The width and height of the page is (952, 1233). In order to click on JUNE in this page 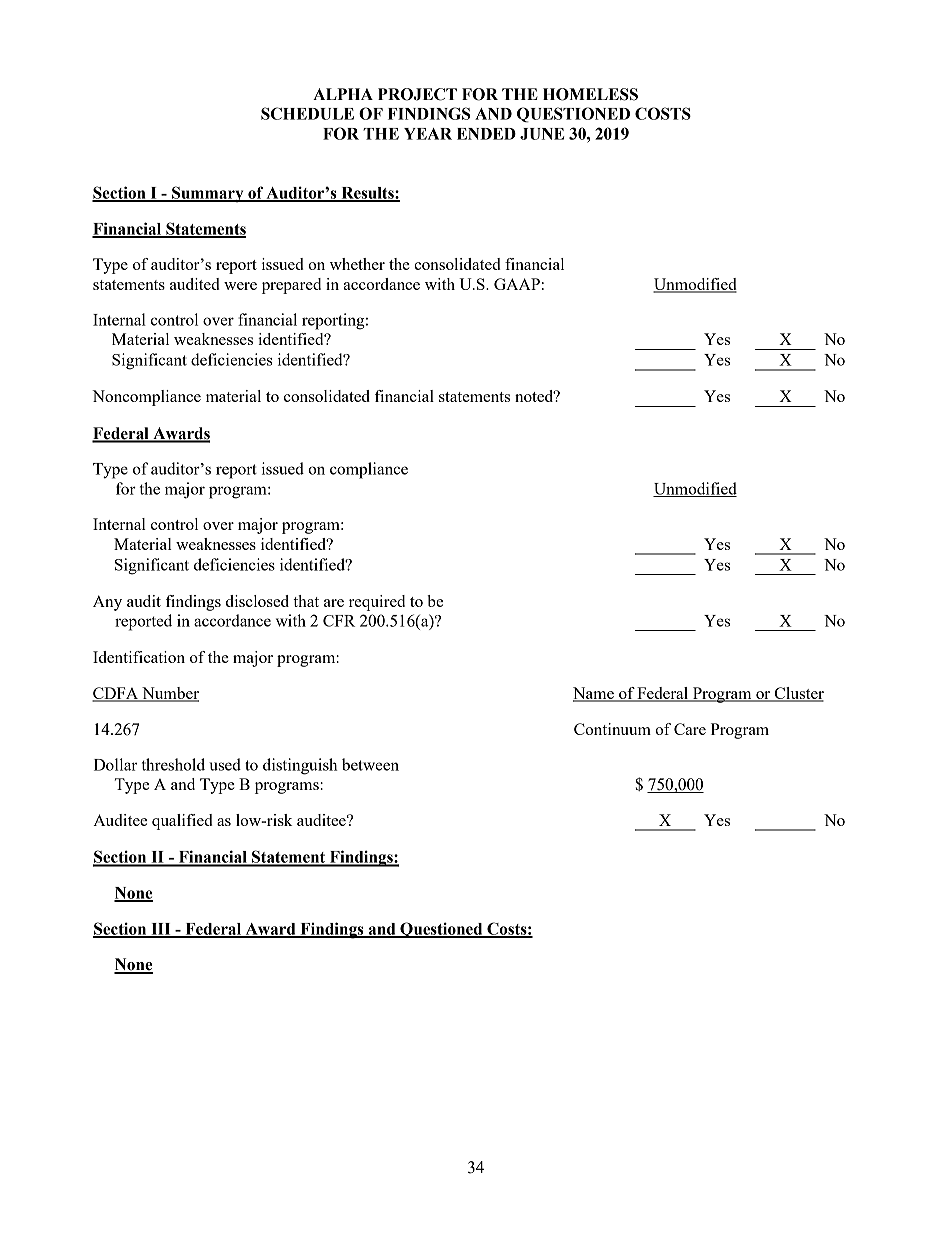, I will do `click(542, 134)`.
